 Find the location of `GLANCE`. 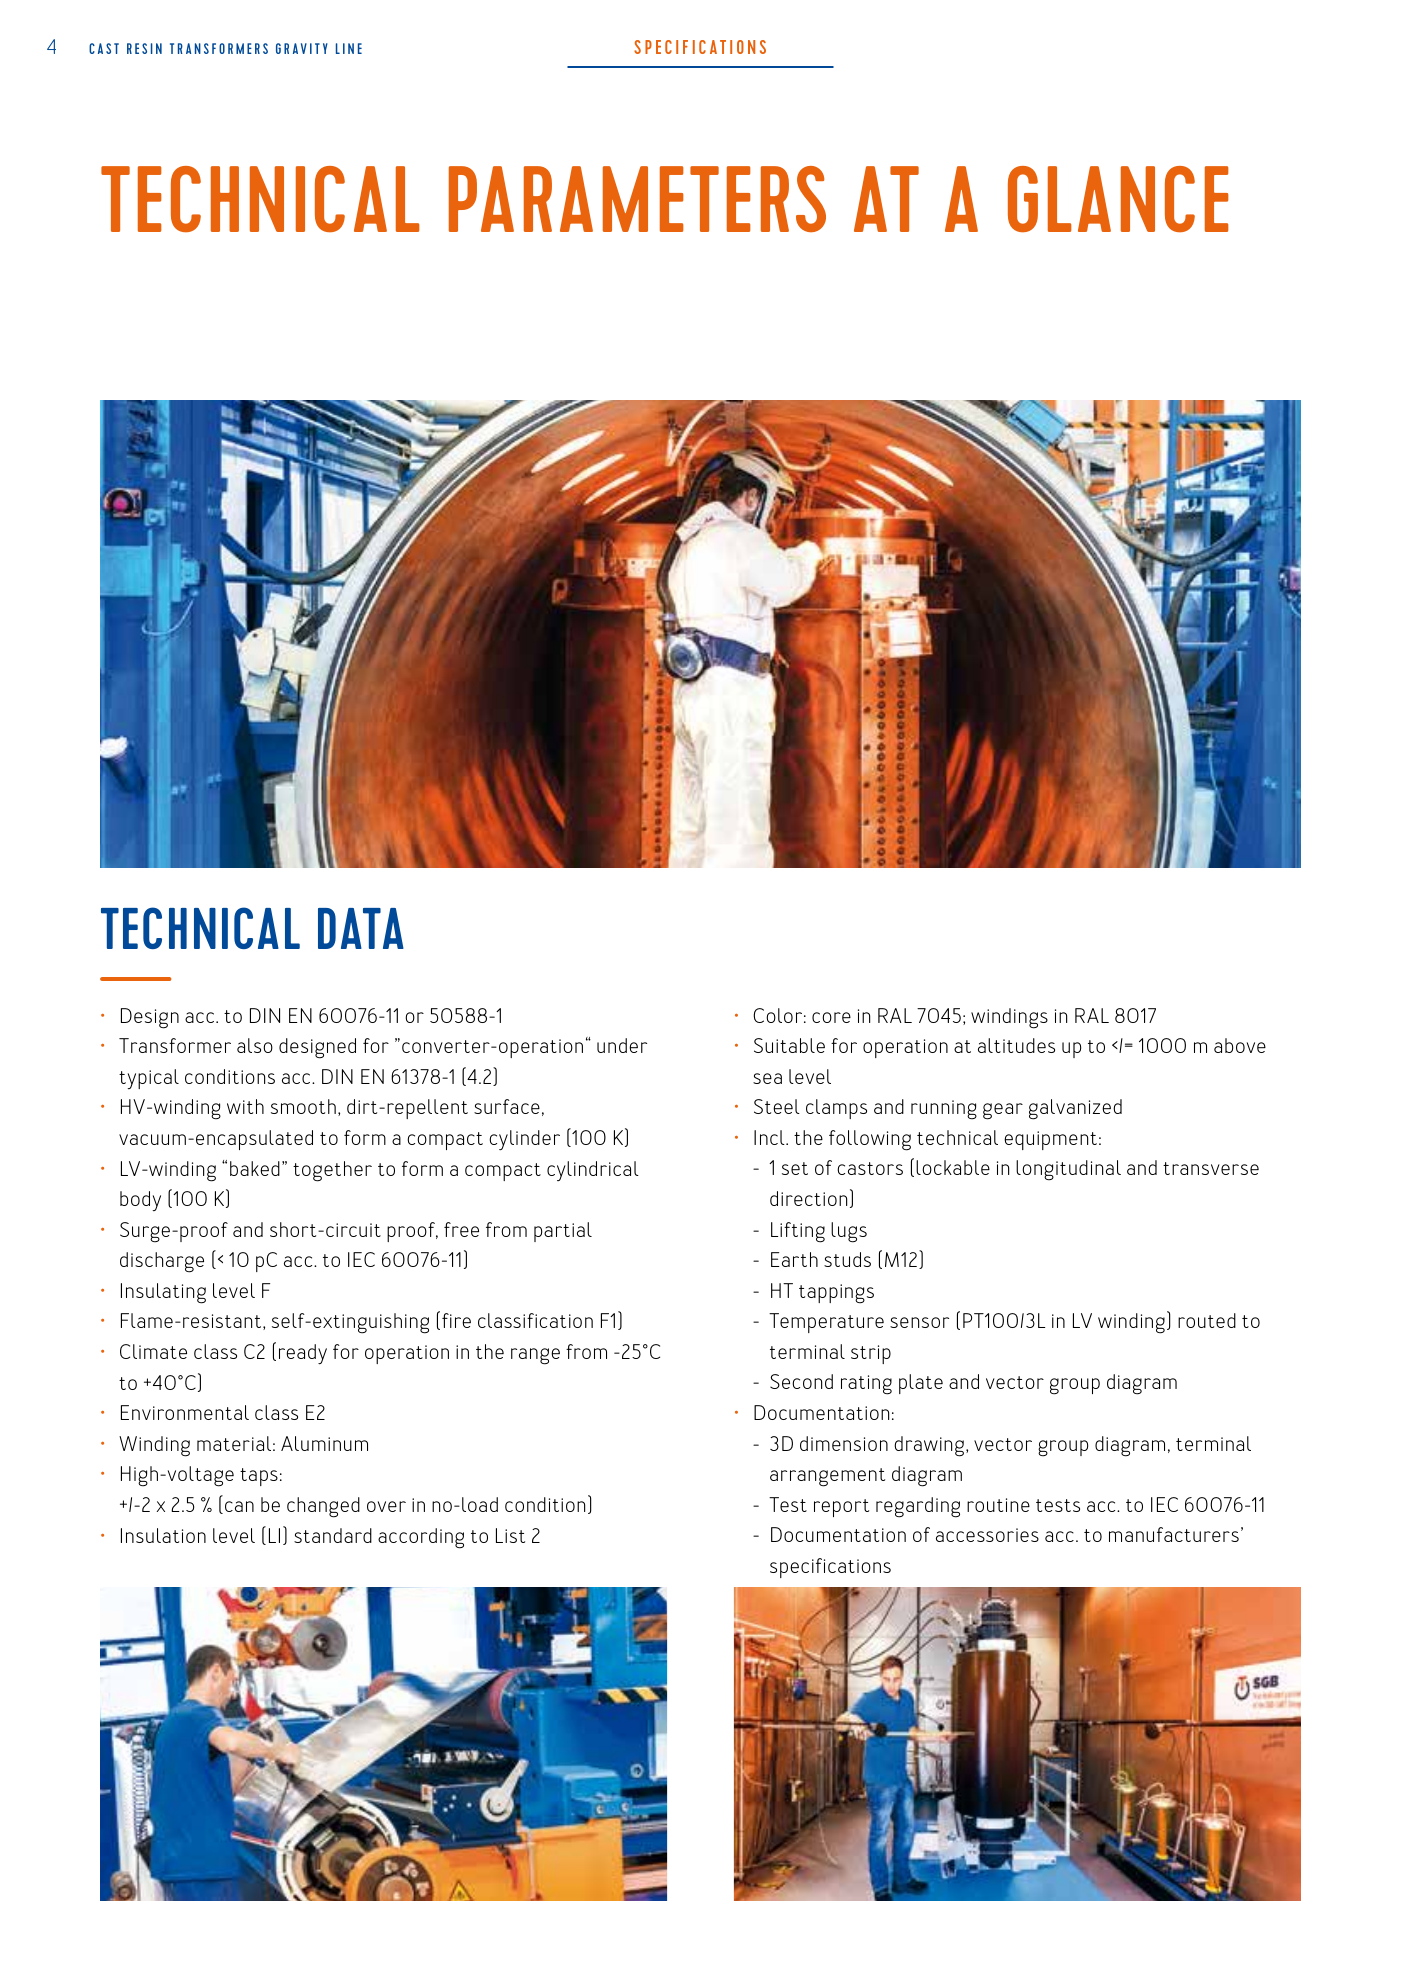

GLANCE is located at coordinates (1118, 199).
